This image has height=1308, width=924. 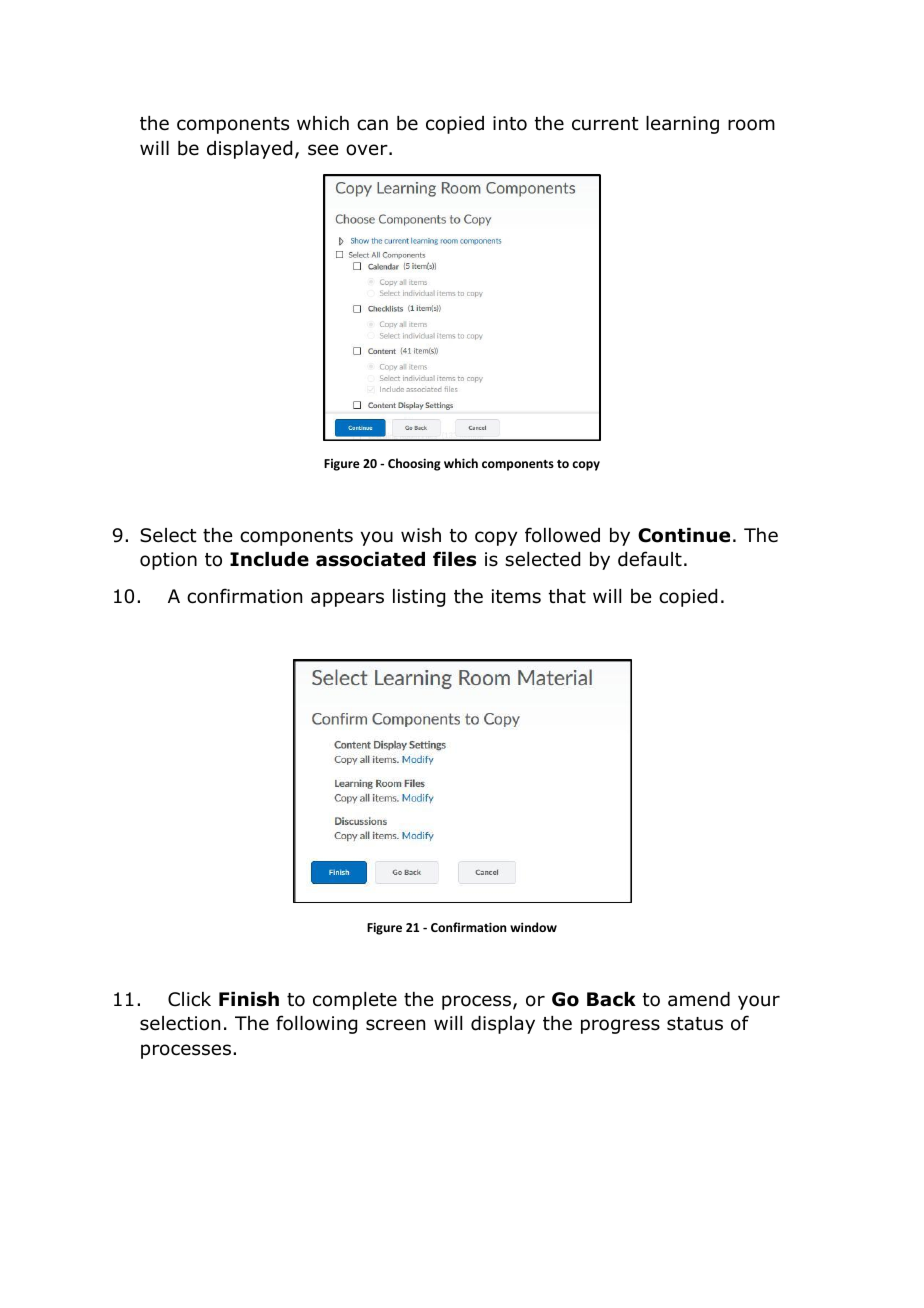 What do you see at coordinates (323, 150) in the image?
I see `see` at bounding box center [323, 150].
